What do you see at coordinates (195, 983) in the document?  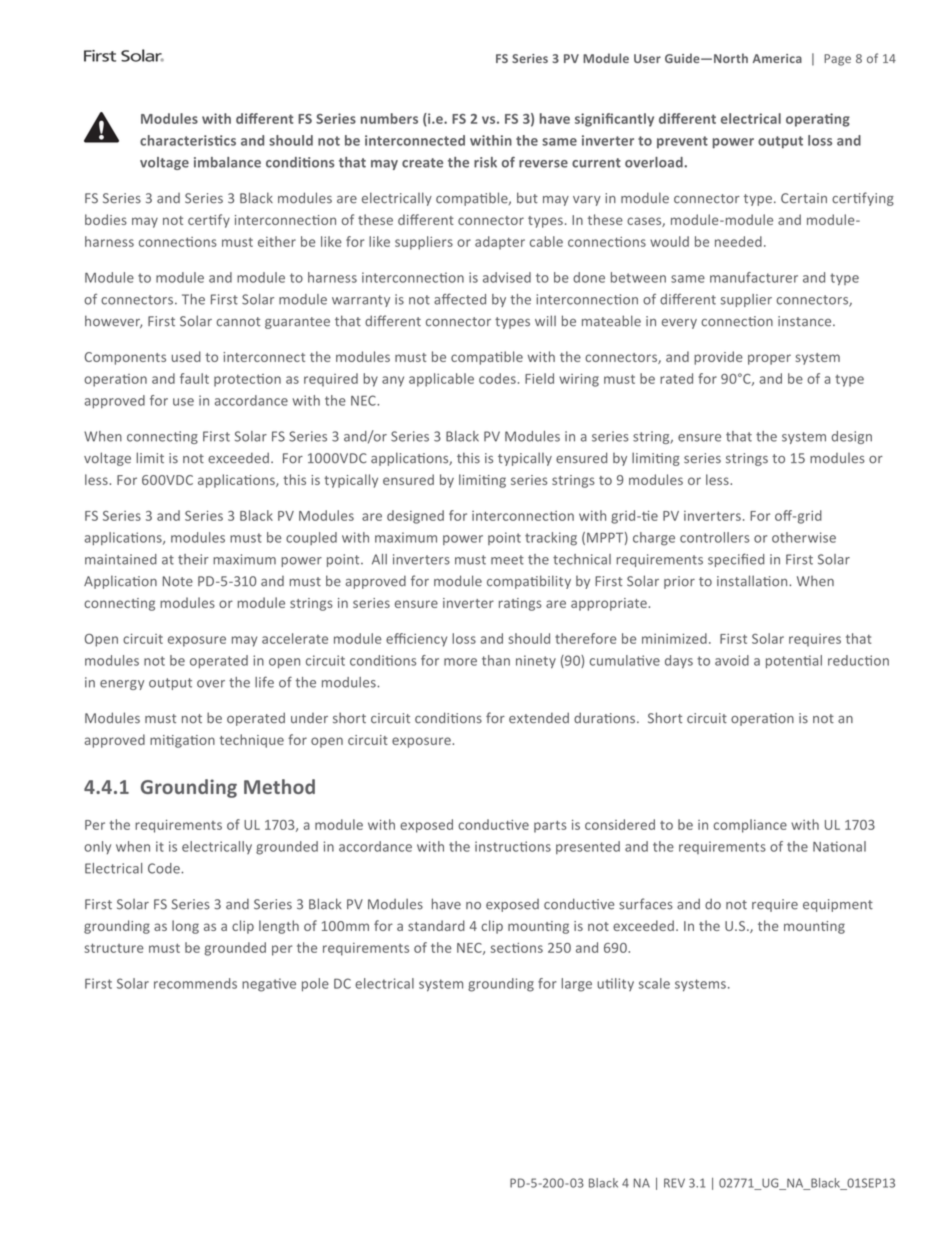 I see `recommends` at bounding box center [195, 983].
